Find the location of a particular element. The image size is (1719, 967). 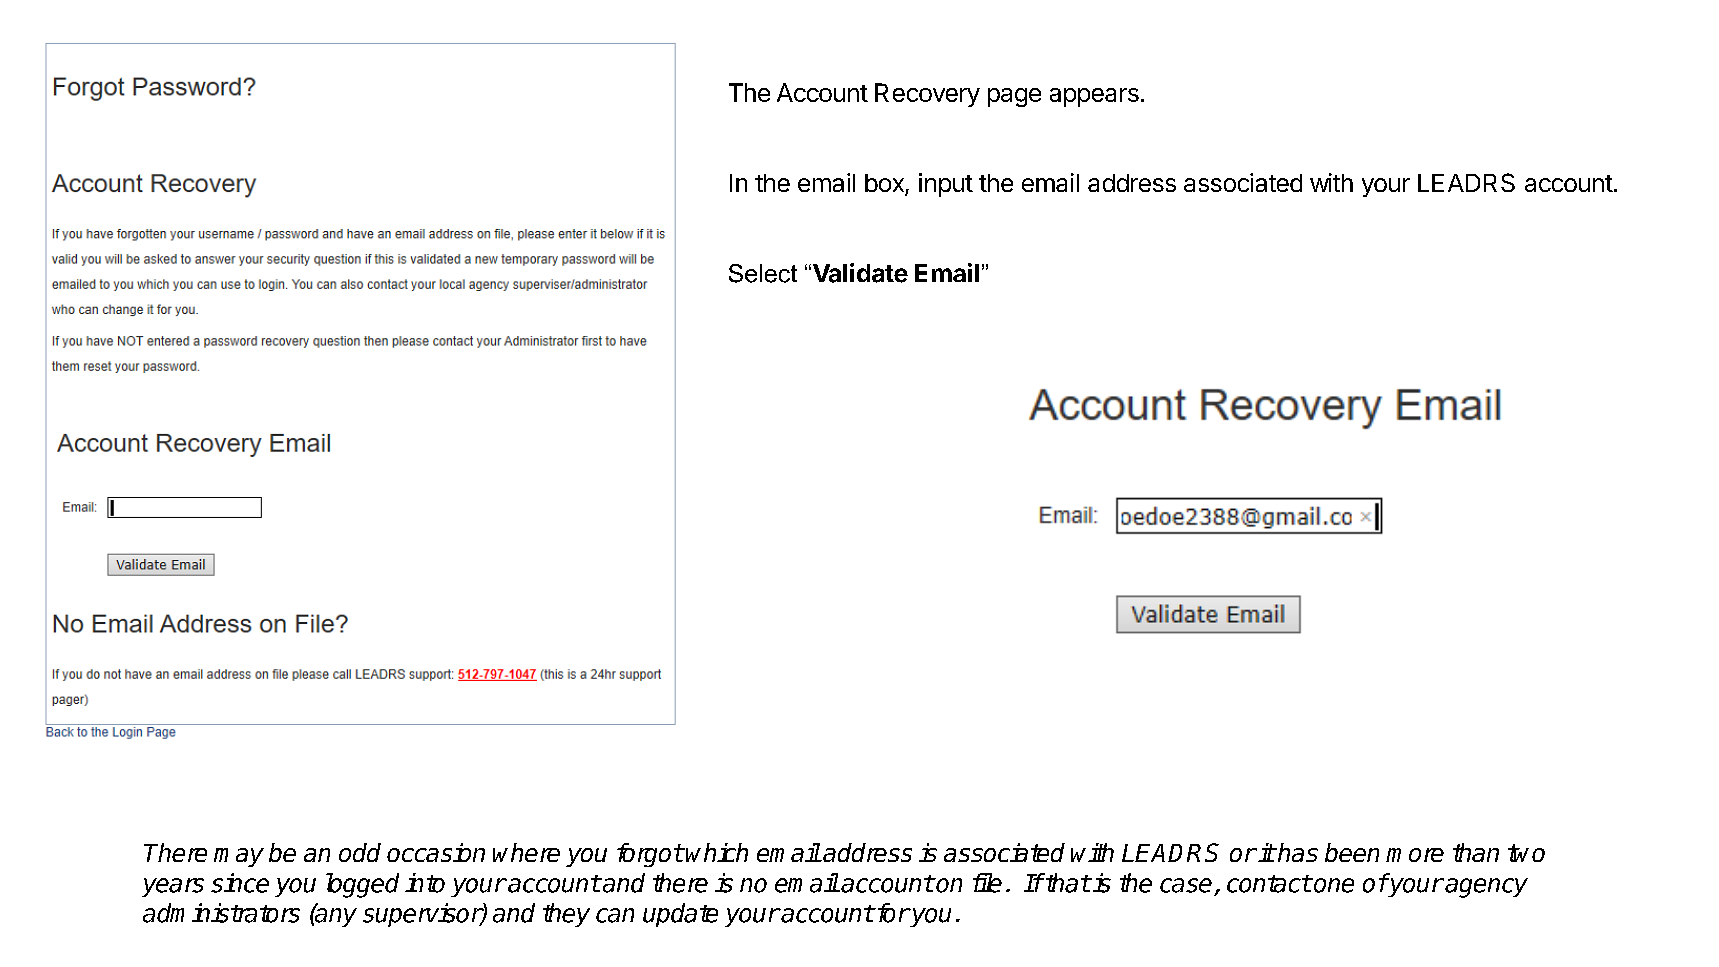

odd is located at coordinates (360, 852).
